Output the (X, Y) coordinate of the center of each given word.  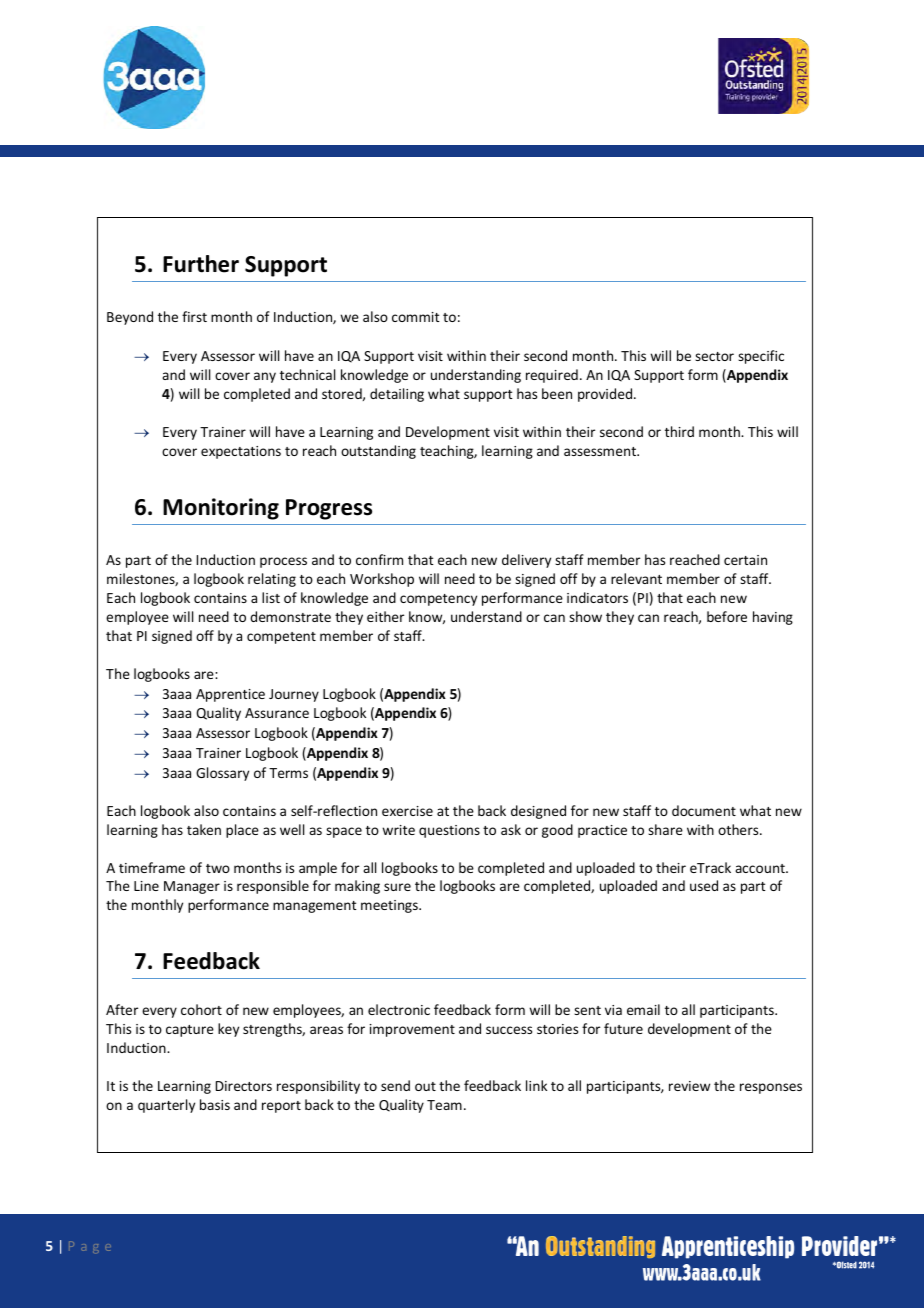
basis (215, 1104)
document (704, 810)
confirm (379, 559)
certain (745, 560)
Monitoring (221, 509)
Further (201, 264)
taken (204, 829)
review (689, 1086)
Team (444, 1105)
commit (416, 317)
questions (449, 831)
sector (714, 356)
